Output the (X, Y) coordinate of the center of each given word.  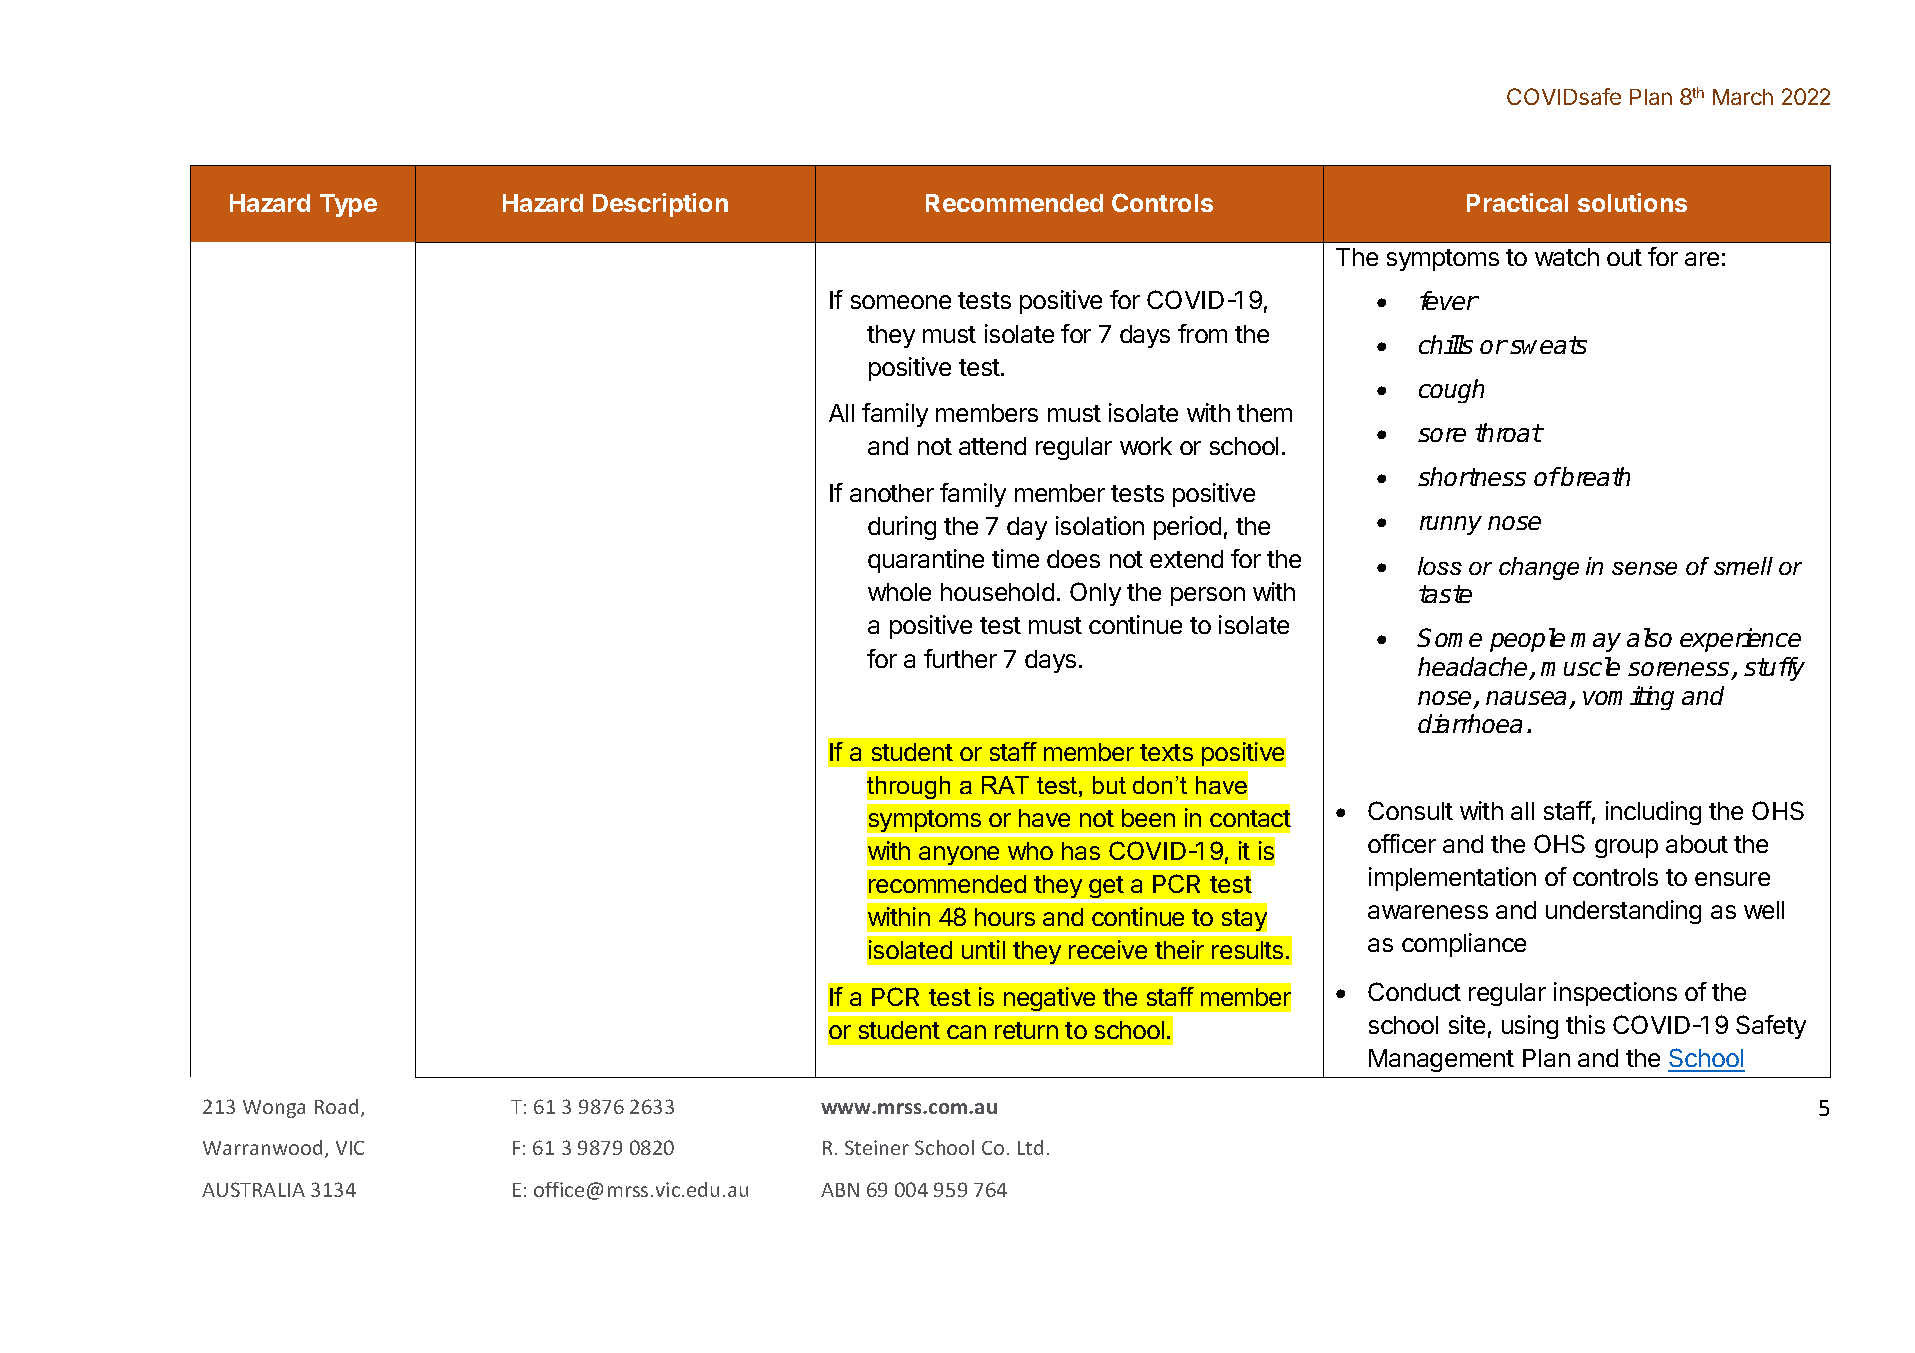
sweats (1548, 345)
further (960, 658)
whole (899, 592)
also (1649, 637)
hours (1005, 917)
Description (660, 205)
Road (336, 1106)
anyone (959, 857)
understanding (1623, 912)
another (892, 493)
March (1743, 97)
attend (992, 446)
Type (348, 205)
